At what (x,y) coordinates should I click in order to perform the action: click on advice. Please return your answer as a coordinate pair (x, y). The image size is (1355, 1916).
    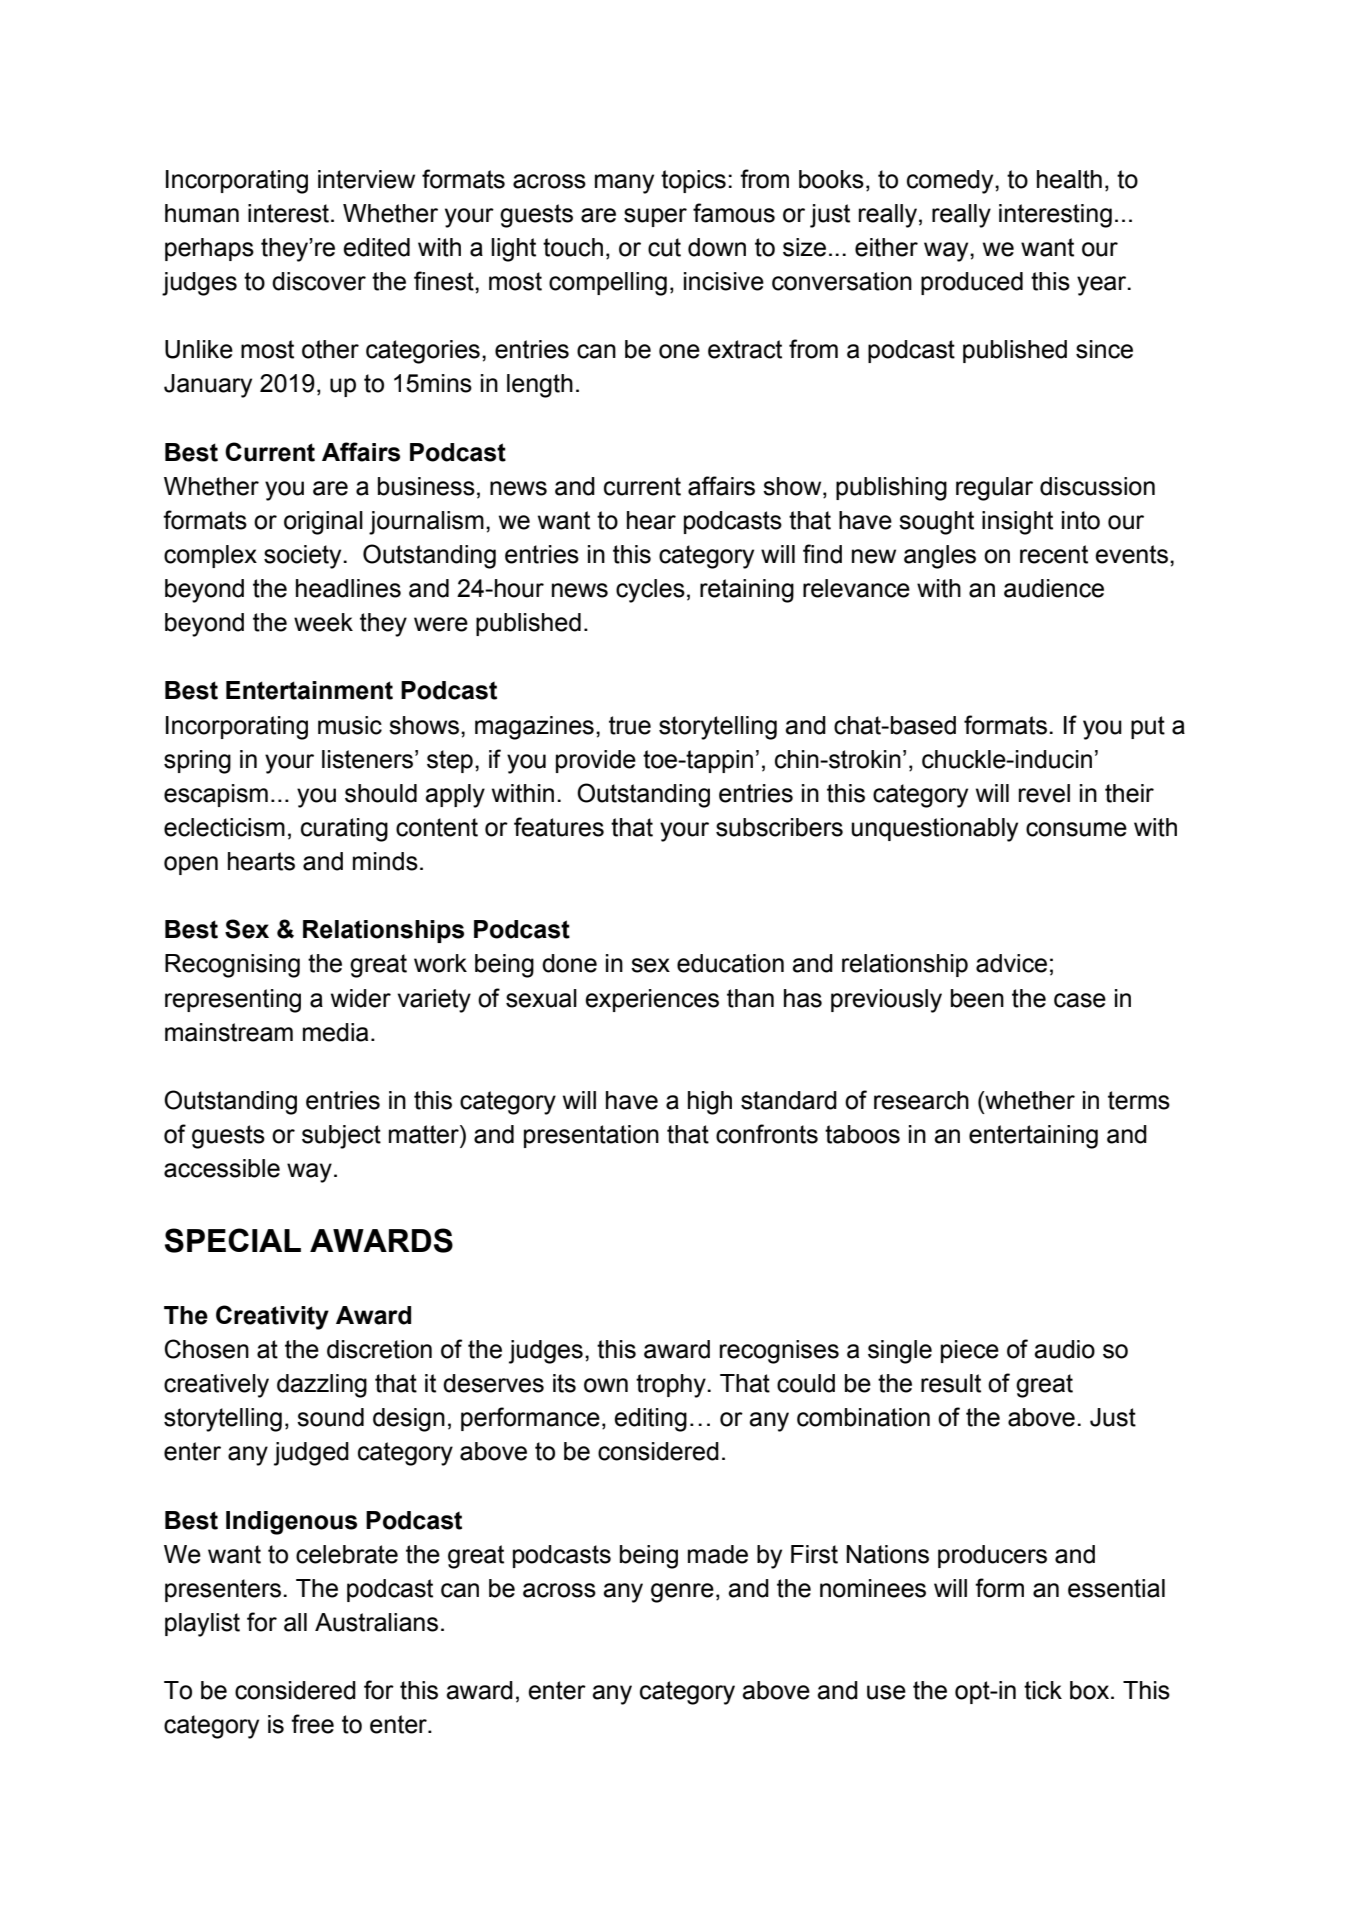
    Looking at the image, I should click on (1011, 963).
